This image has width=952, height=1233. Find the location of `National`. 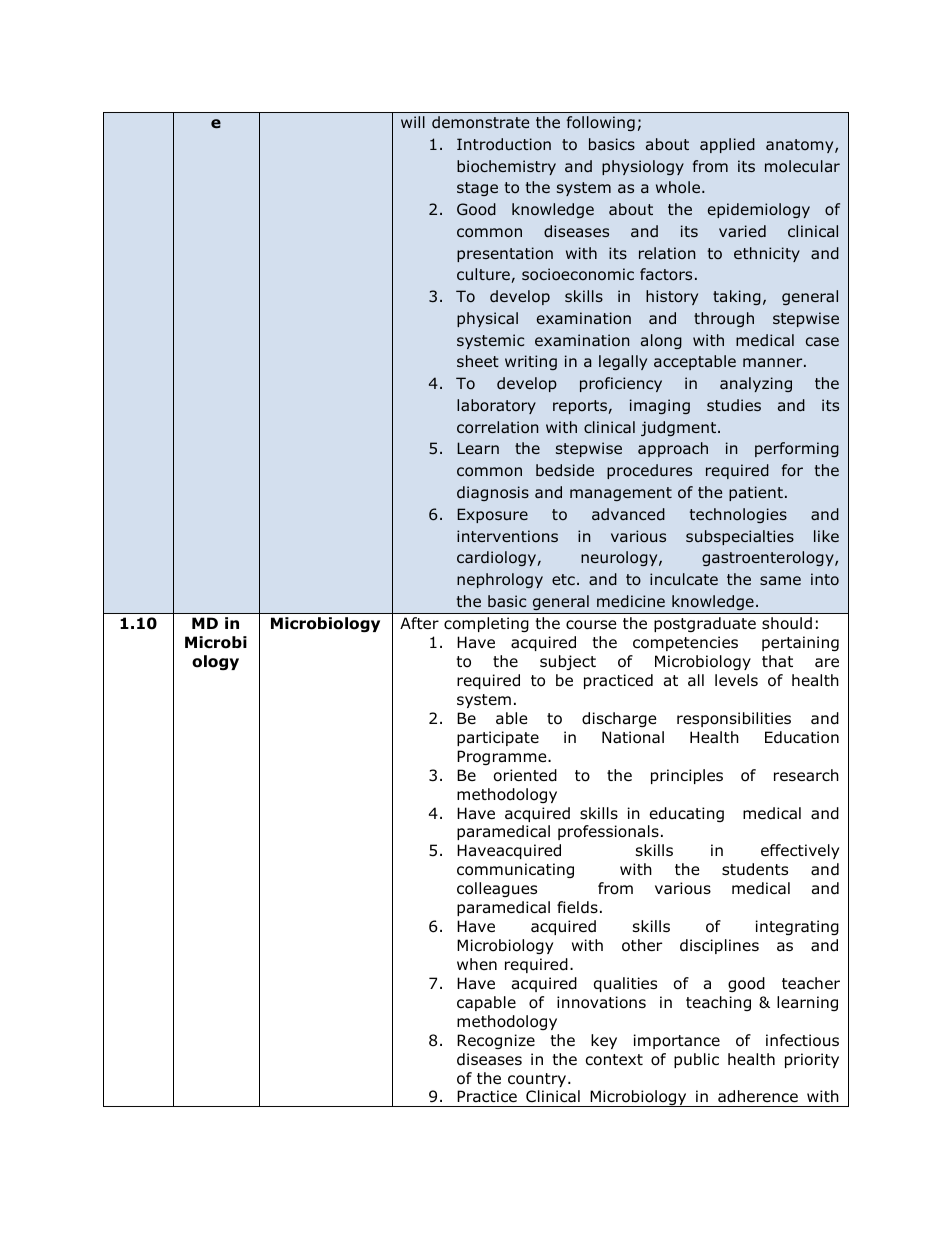

National is located at coordinates (633, 737).
